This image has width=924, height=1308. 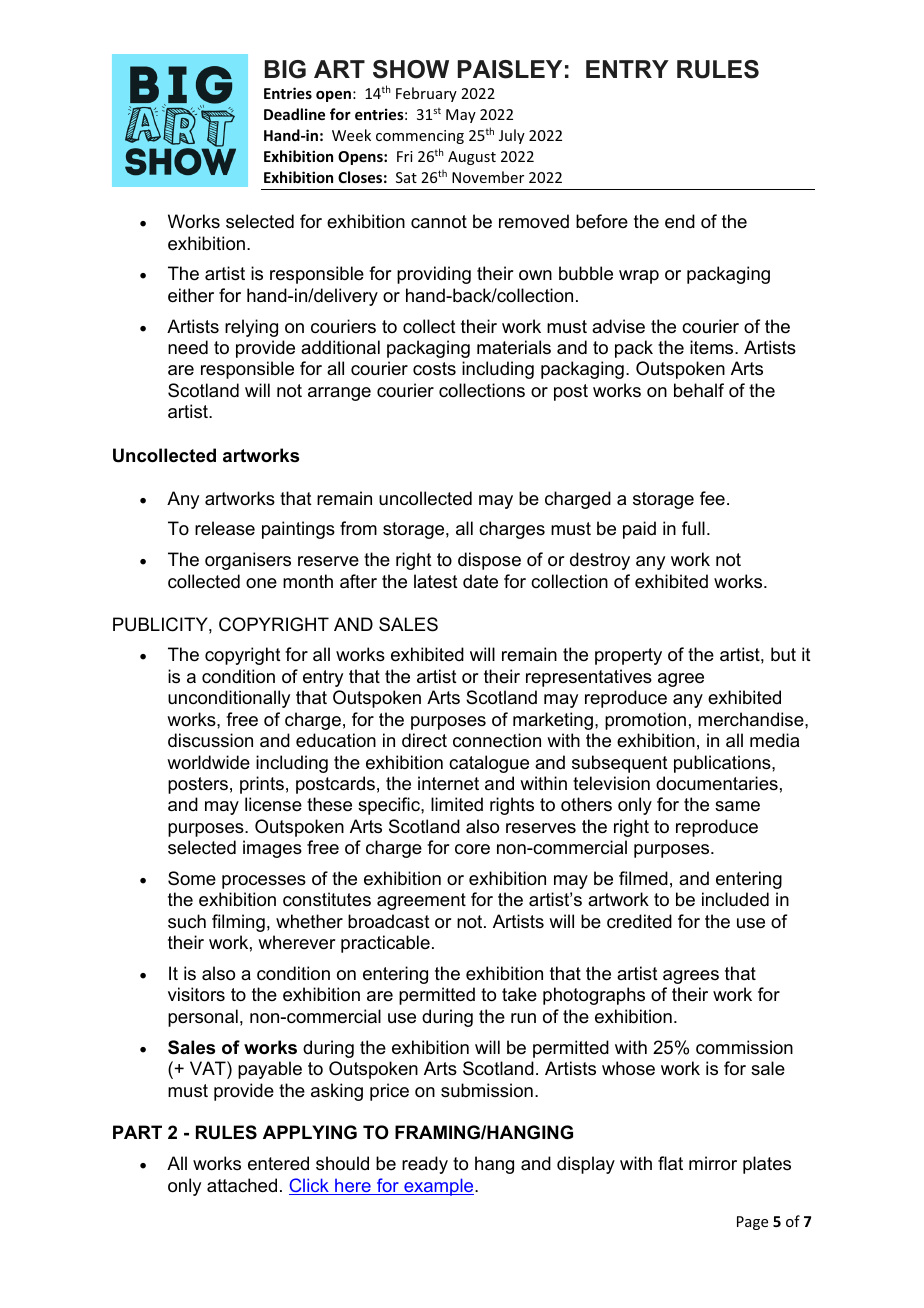 What do you see at coordinates (439, 1187) in the image?
I see `example` at bounding box center [439, 1187].
